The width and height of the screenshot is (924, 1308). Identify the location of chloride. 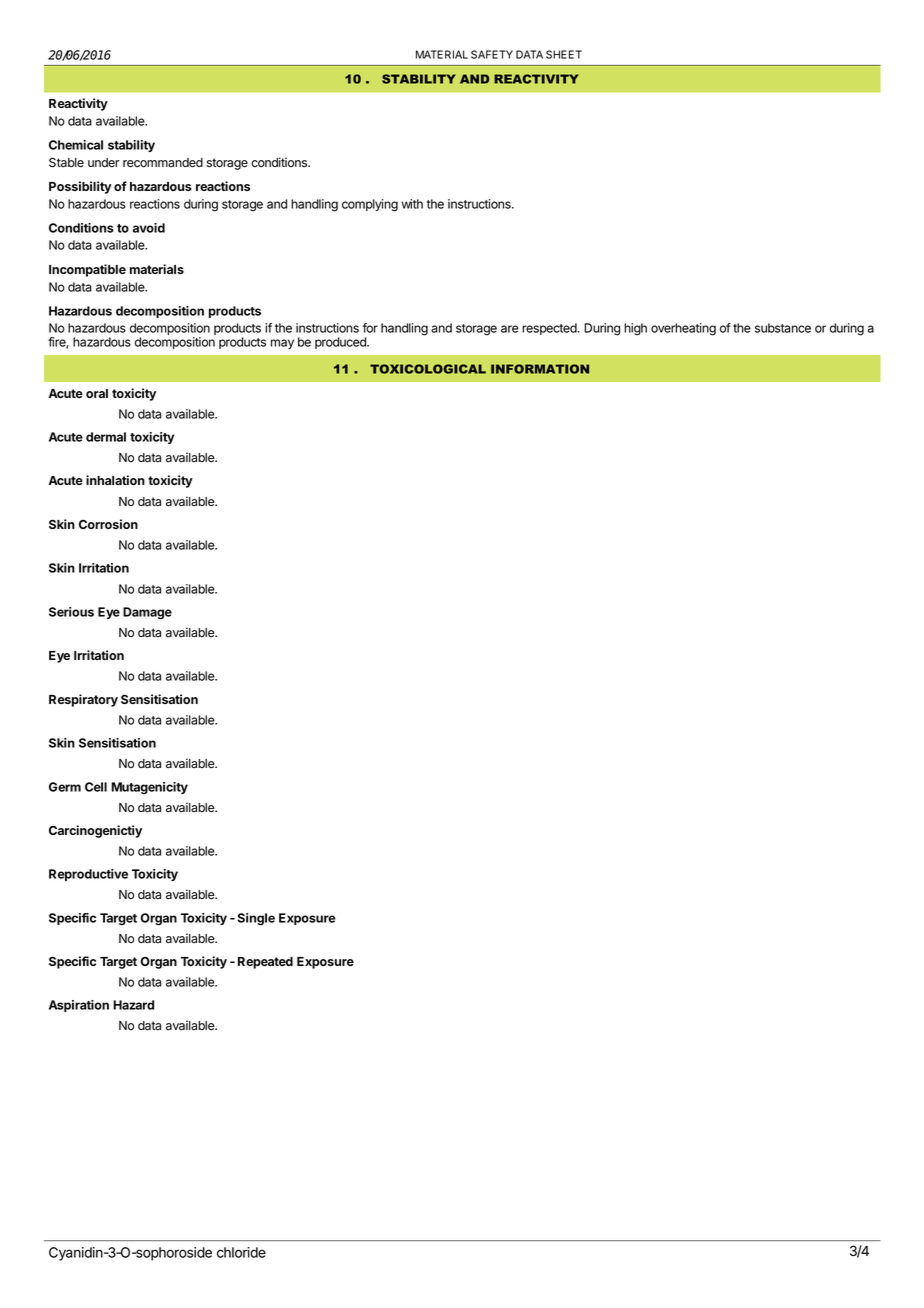
(241, 1252).
